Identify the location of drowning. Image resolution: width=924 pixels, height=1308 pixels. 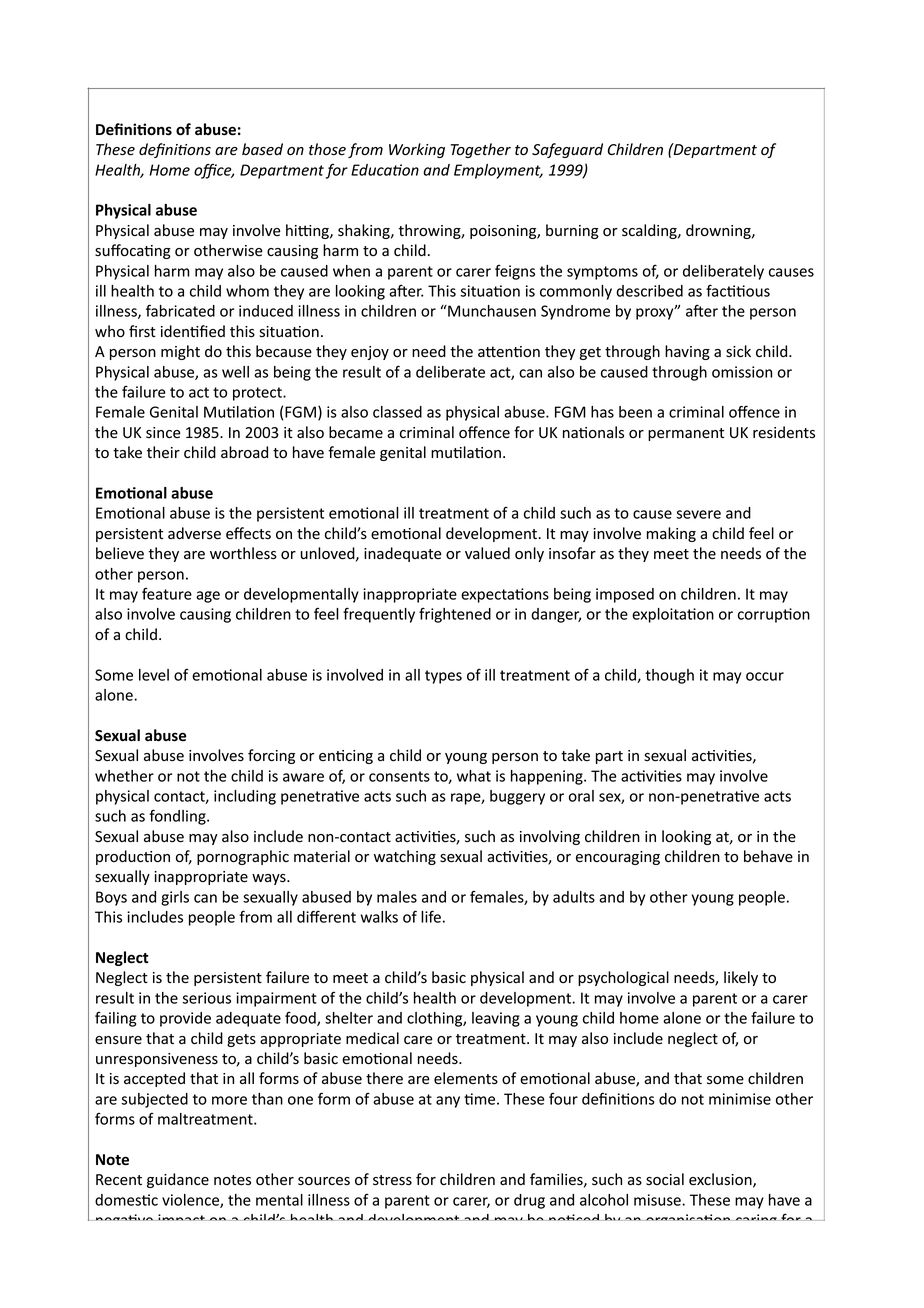
(719, 231).
